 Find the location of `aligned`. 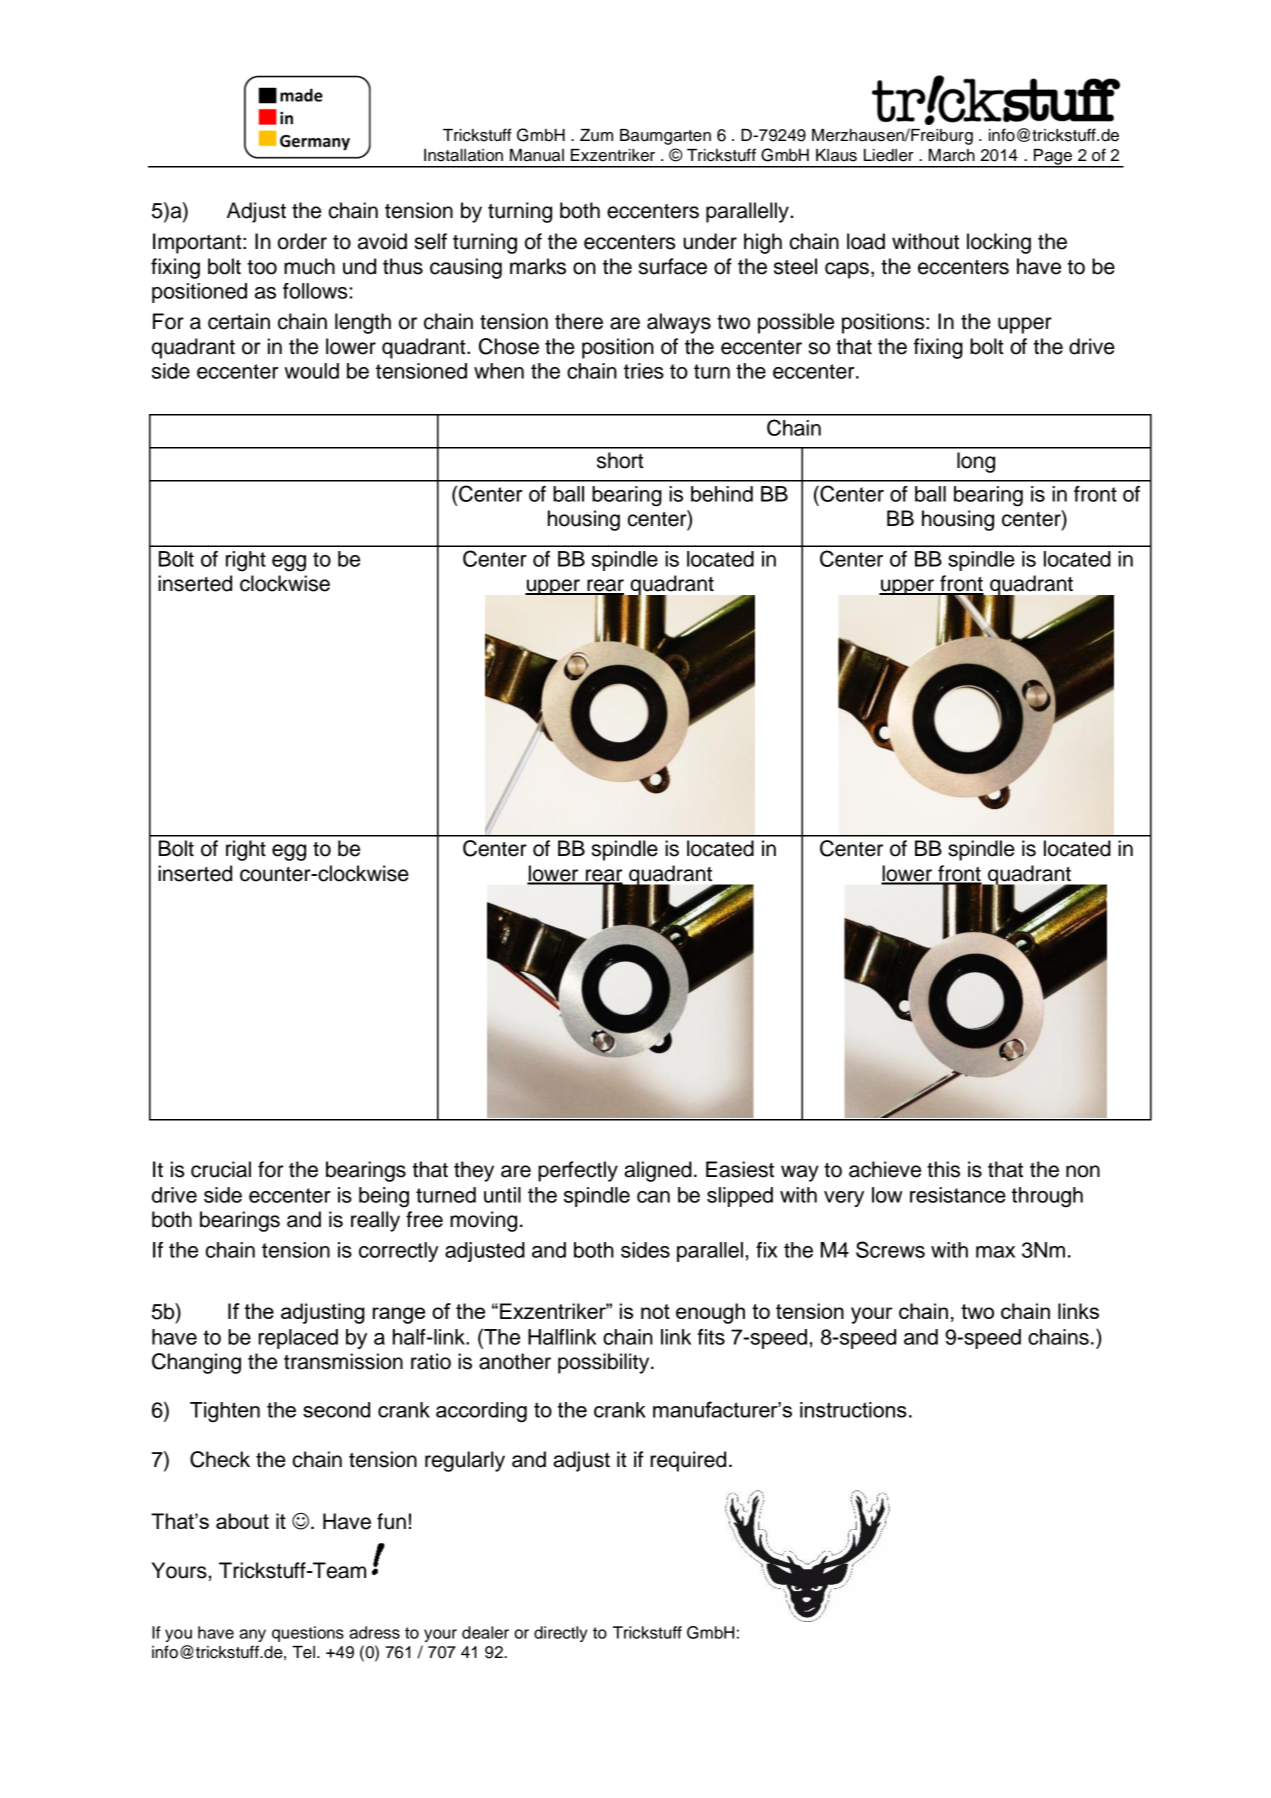

aligned is located at coordinates (658, 1171).
